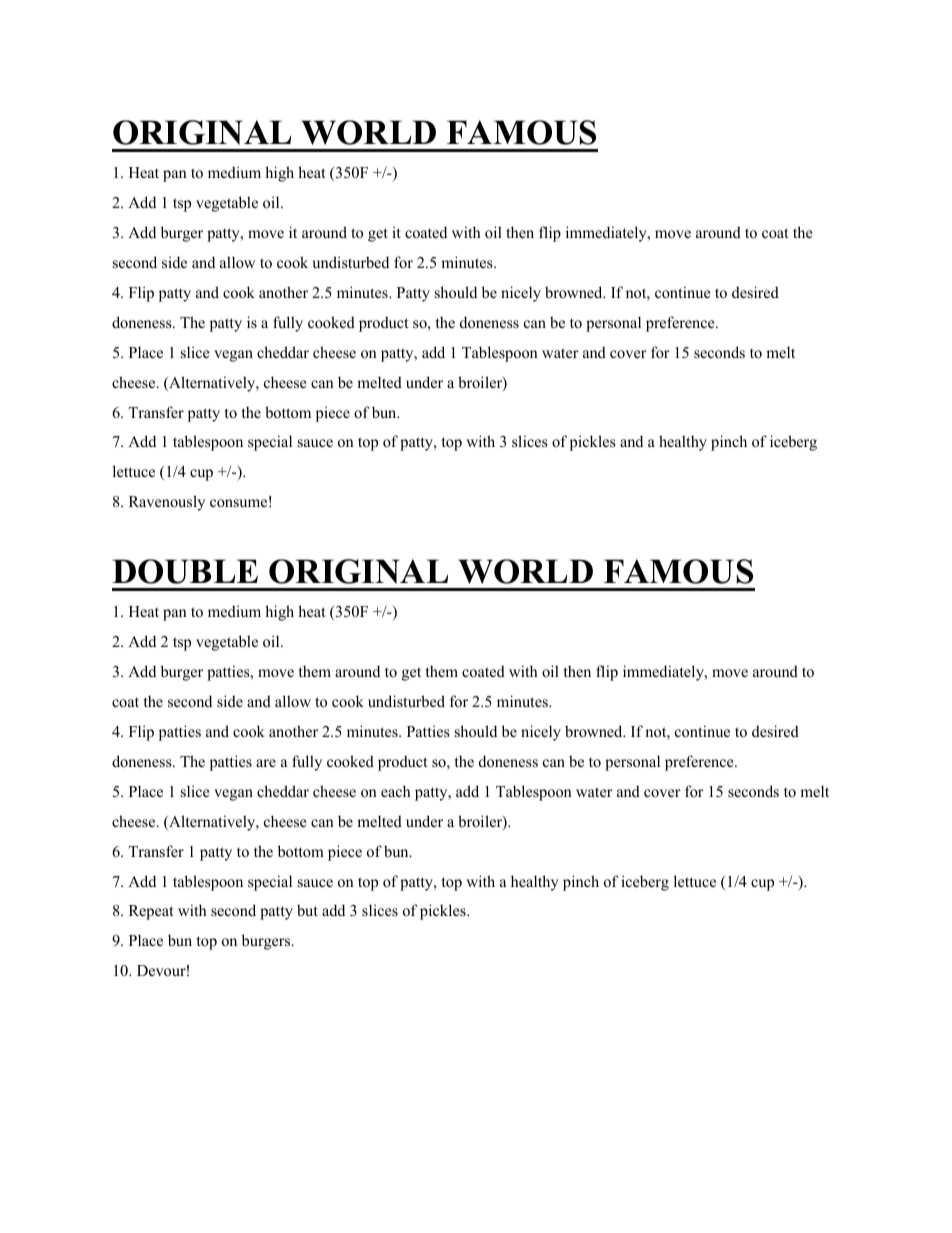 This screenshot has height=1233, width=952. What do you see at coordinates (151, 912) in the screenshot?
I see `Repeat` at bounding box center [151, 912].
